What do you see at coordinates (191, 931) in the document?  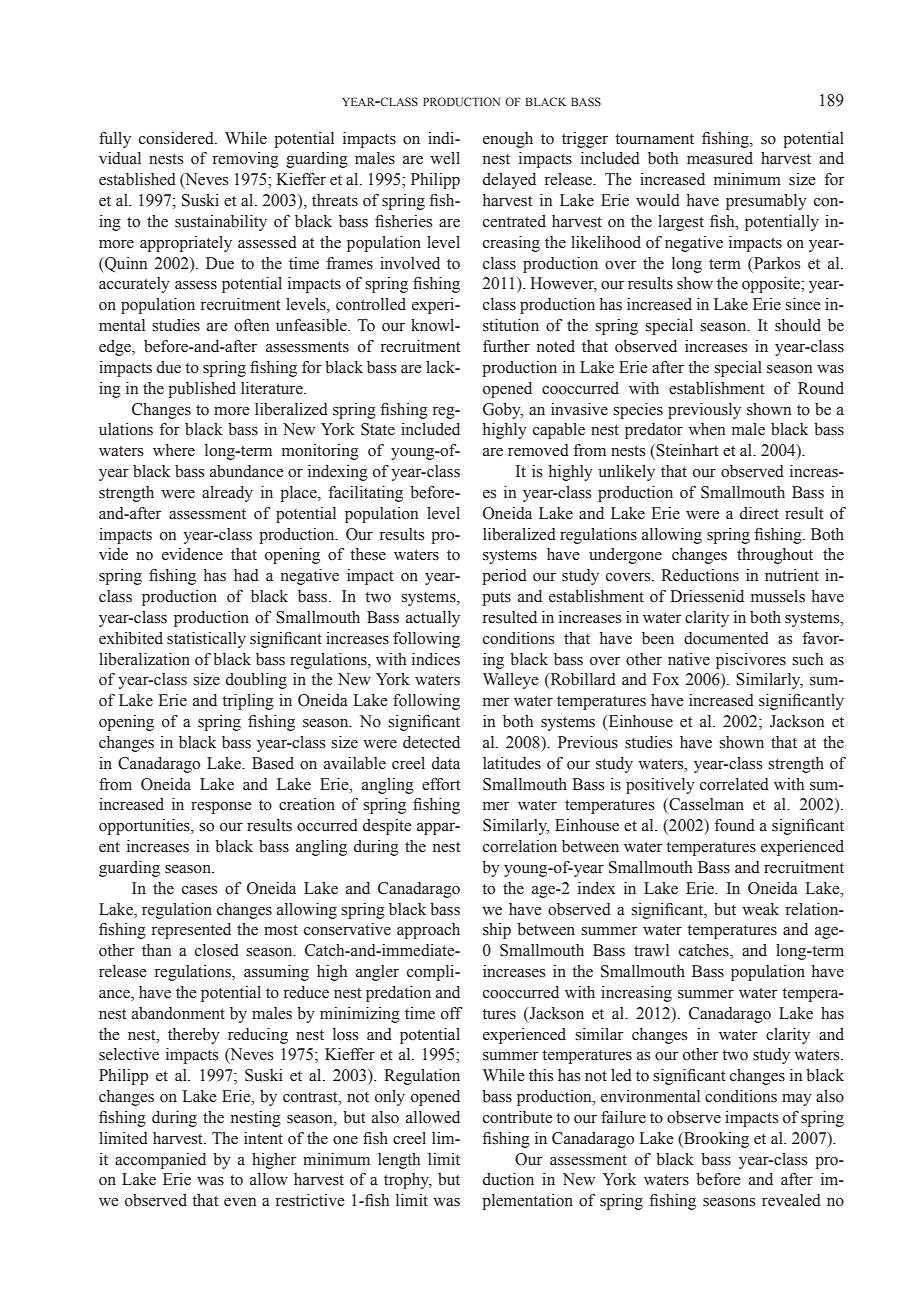 I see `represented` at bounding box center [191, 931].
